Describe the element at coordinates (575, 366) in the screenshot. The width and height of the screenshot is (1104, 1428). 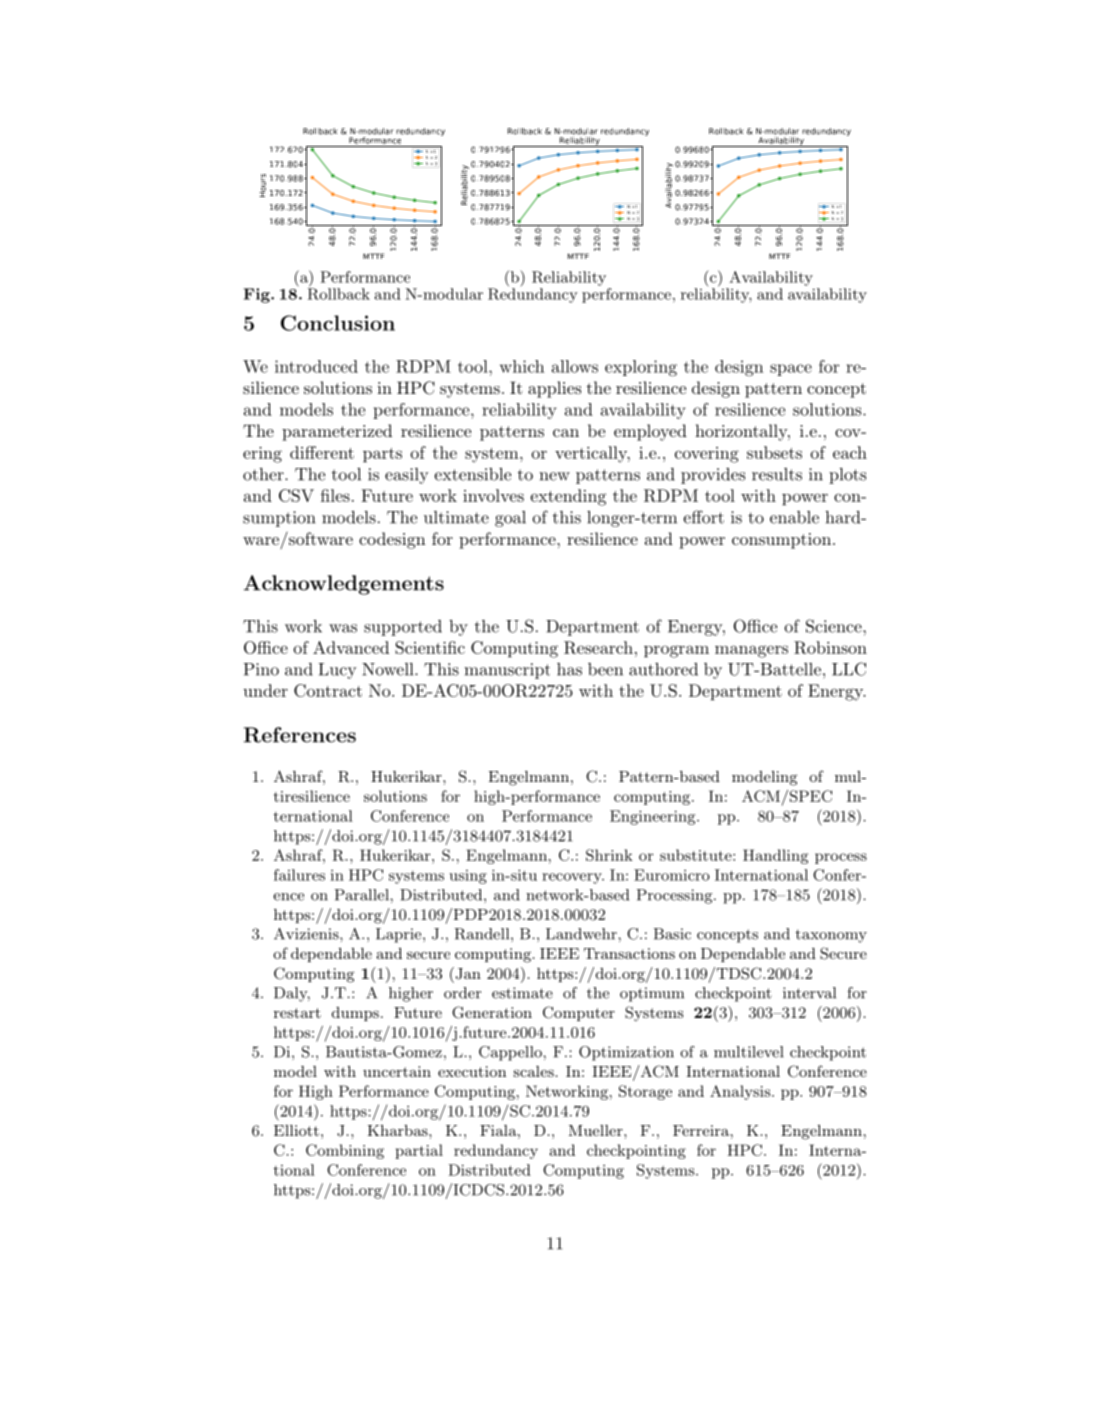
I see `allows` at that location.
